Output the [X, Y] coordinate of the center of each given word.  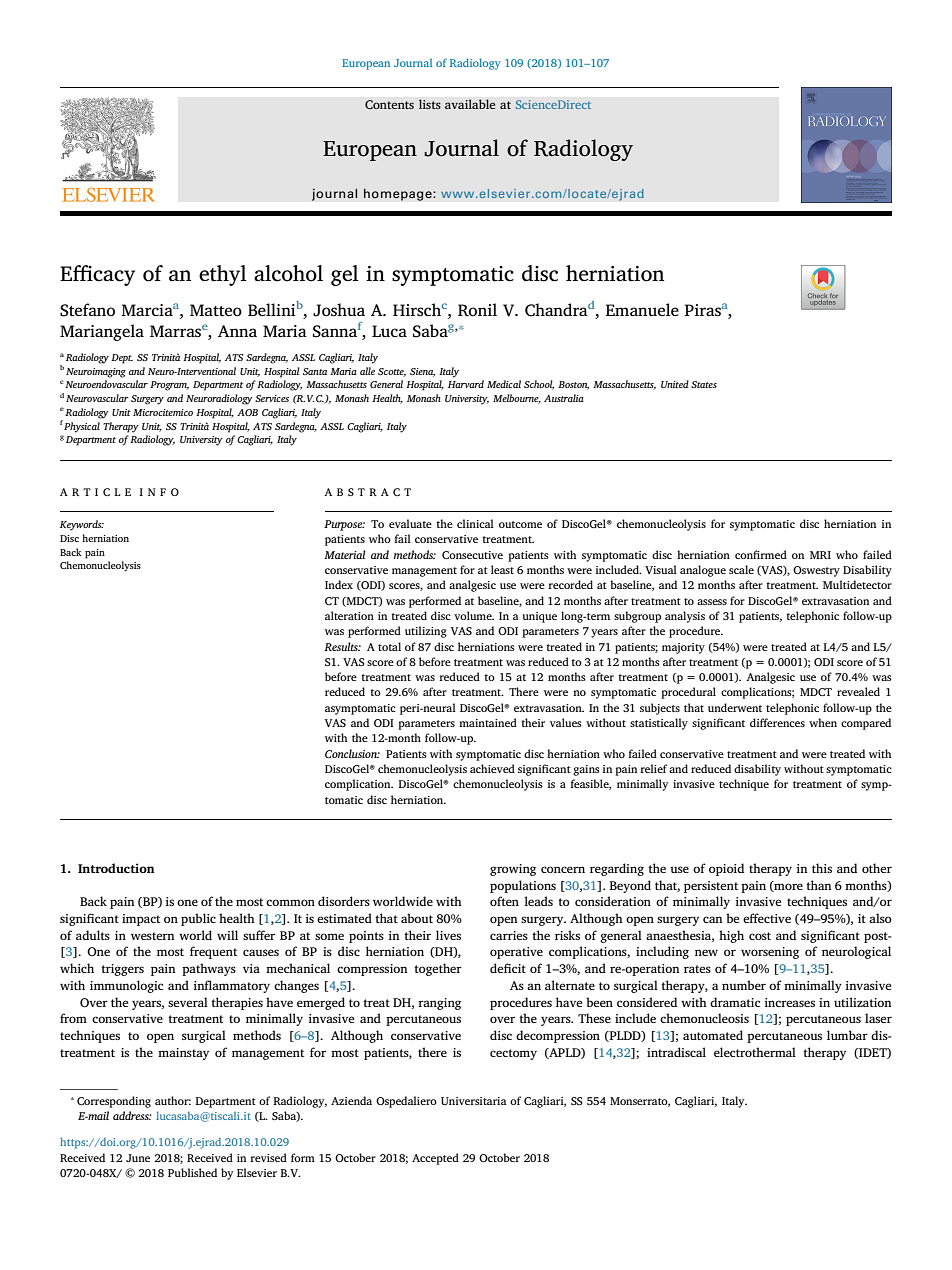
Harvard [466, 384]
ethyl [223, 275]
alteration [349, 615]
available [470, 104]
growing [513, 870]
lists [430, 104]
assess [712, 602]
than [818, 885]
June [138, 1158]
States [704, 384]
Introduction [116, 868]
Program [169, 386]
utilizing [426, 632]
